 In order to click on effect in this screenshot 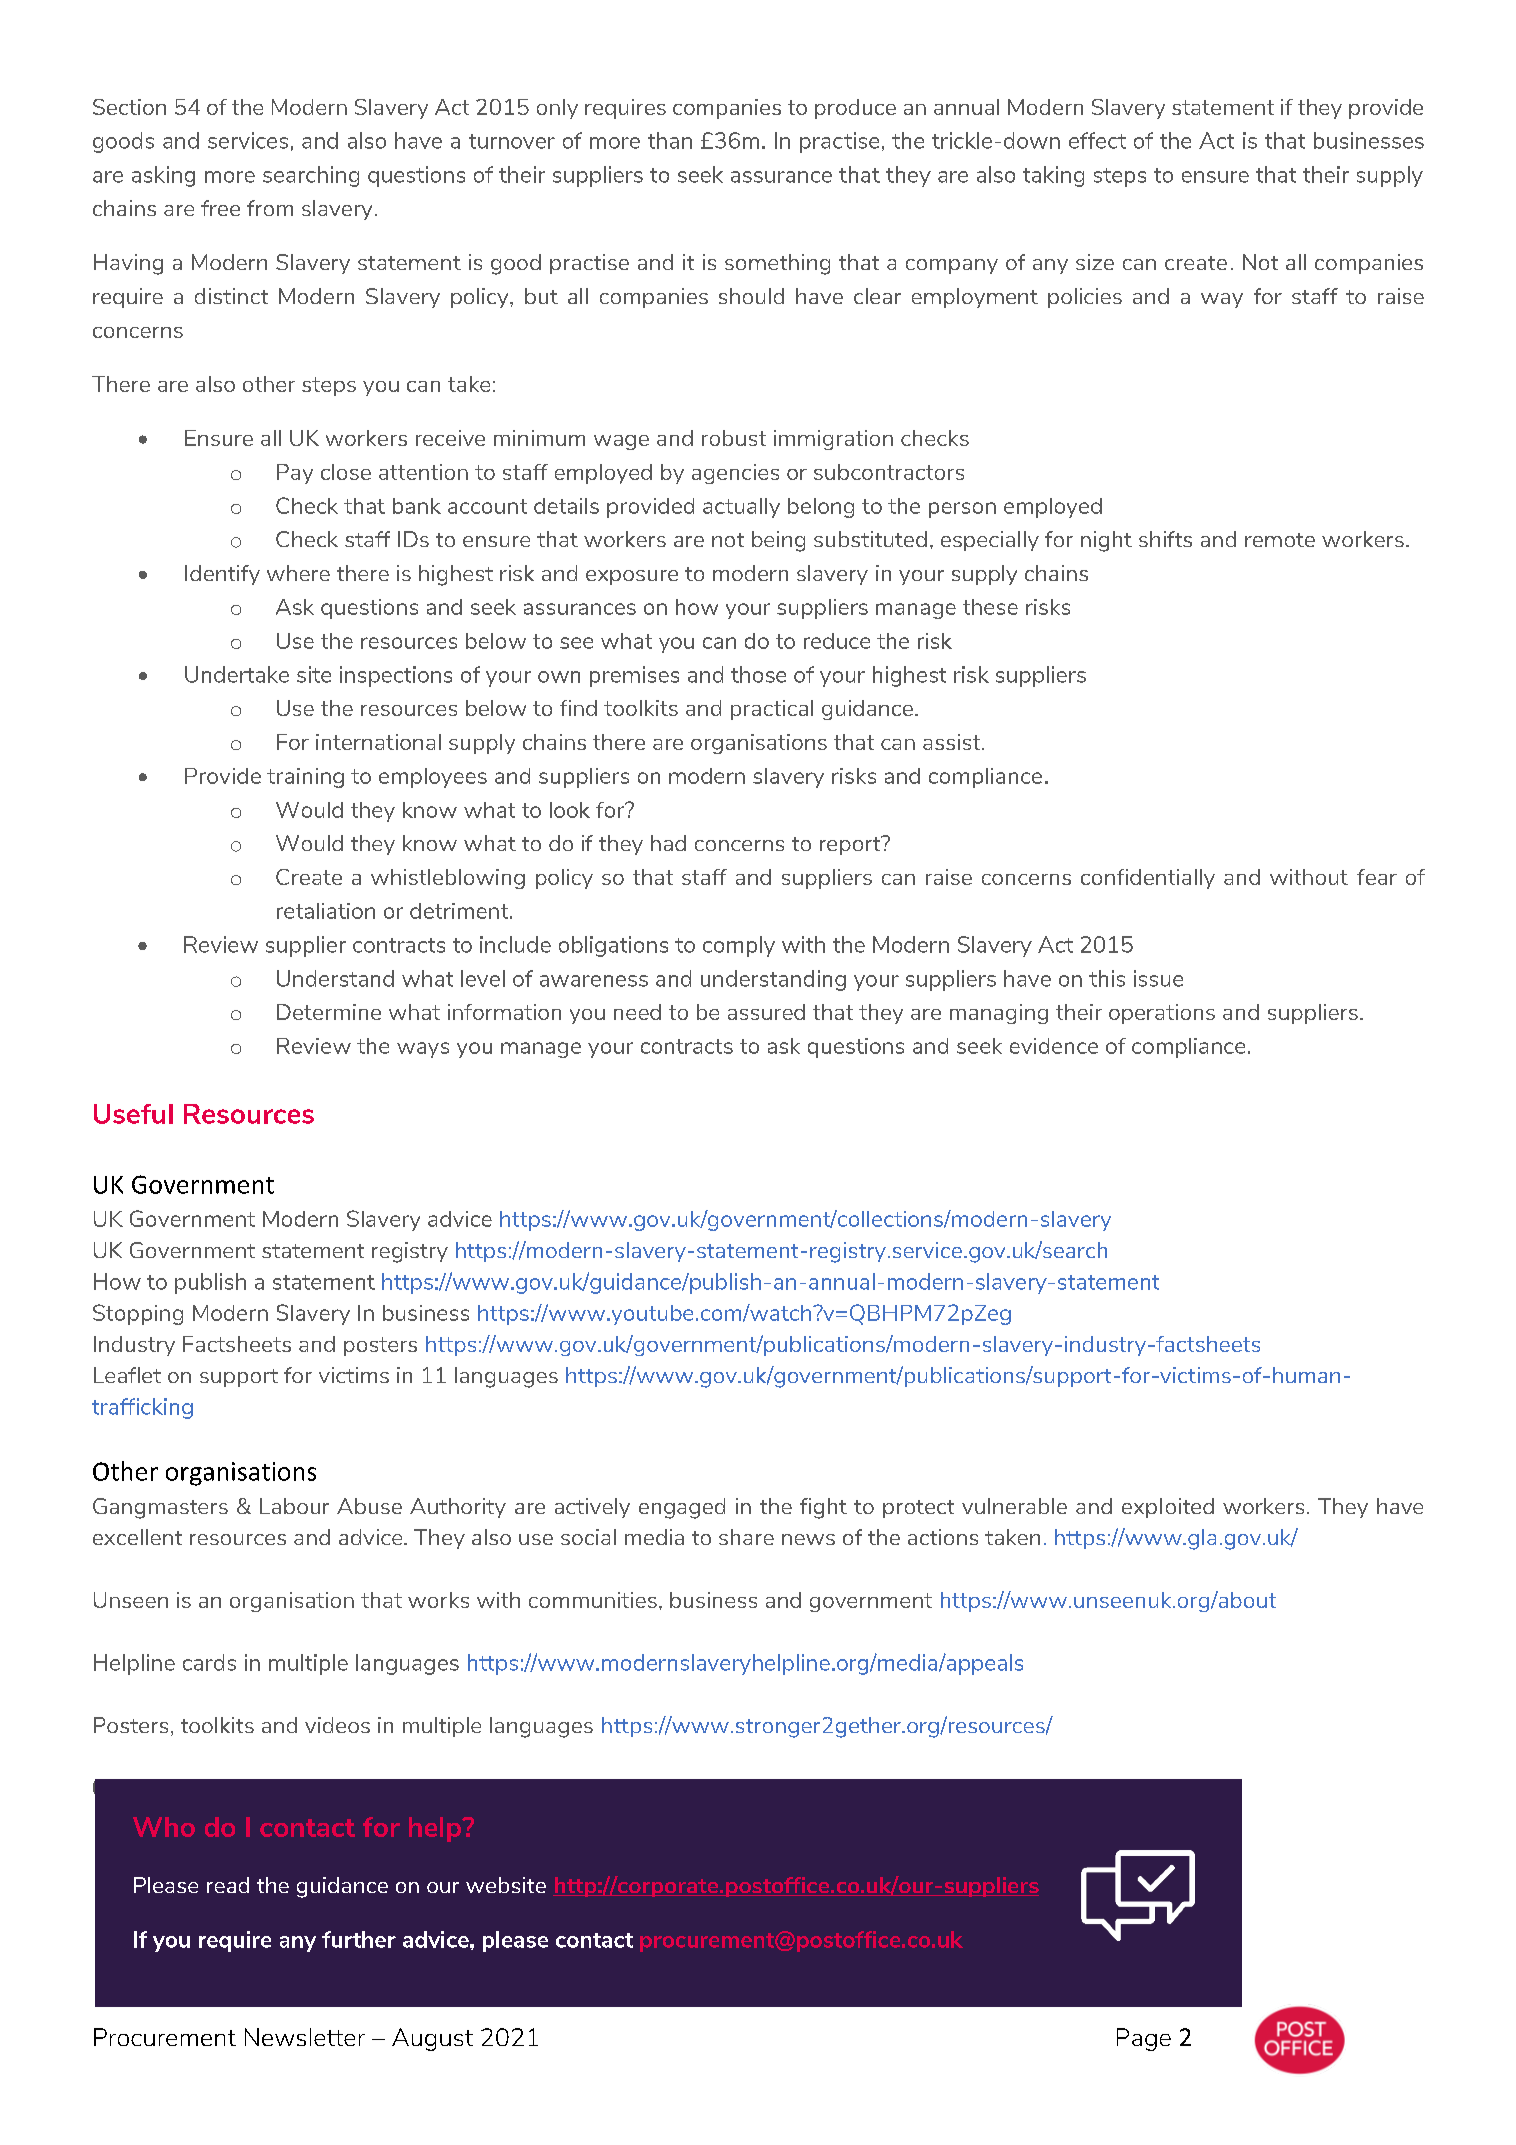, I will do `click(1097, 140)`.
